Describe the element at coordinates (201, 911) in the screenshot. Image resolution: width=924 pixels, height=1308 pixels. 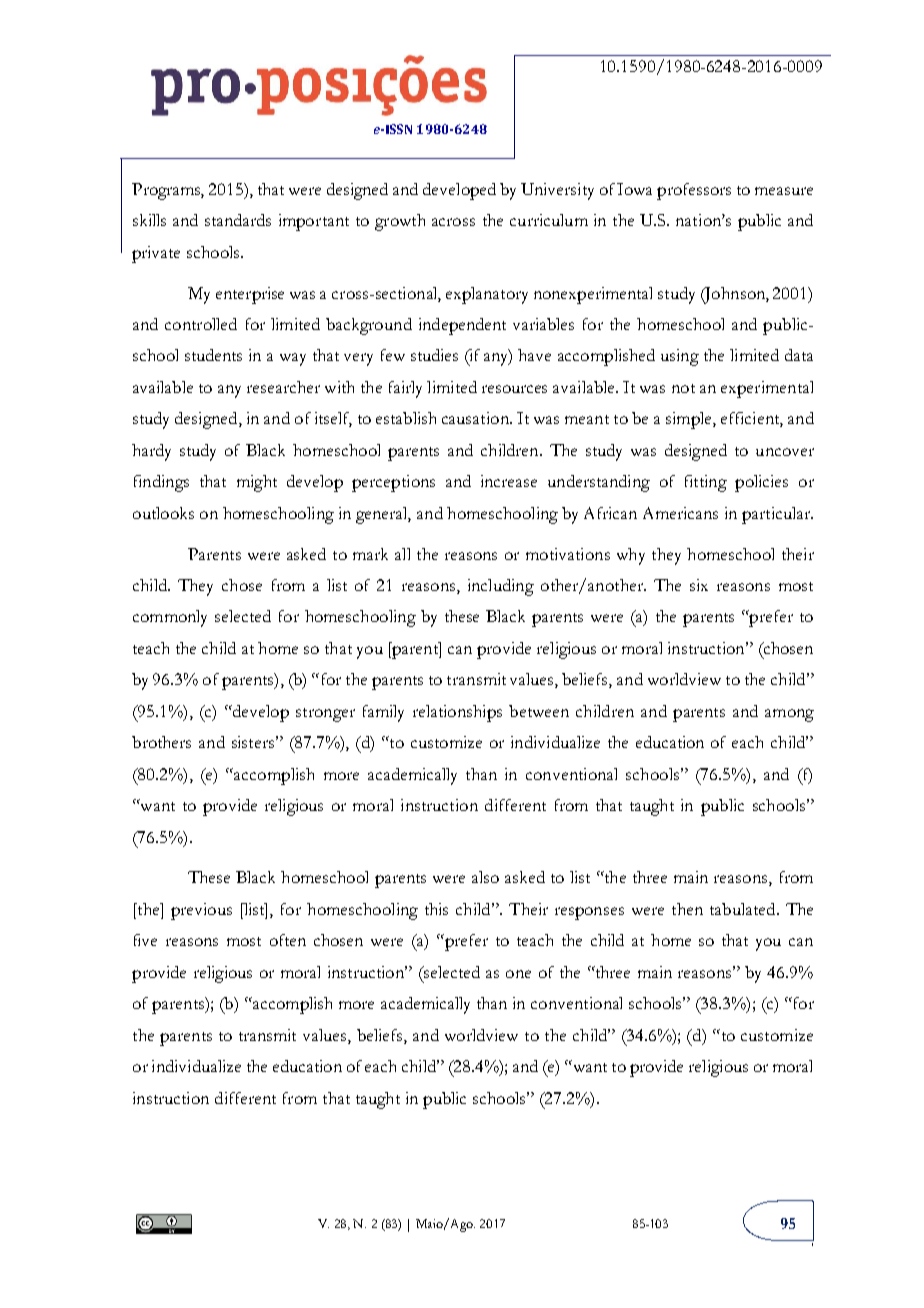
I see `previous` at that location.
